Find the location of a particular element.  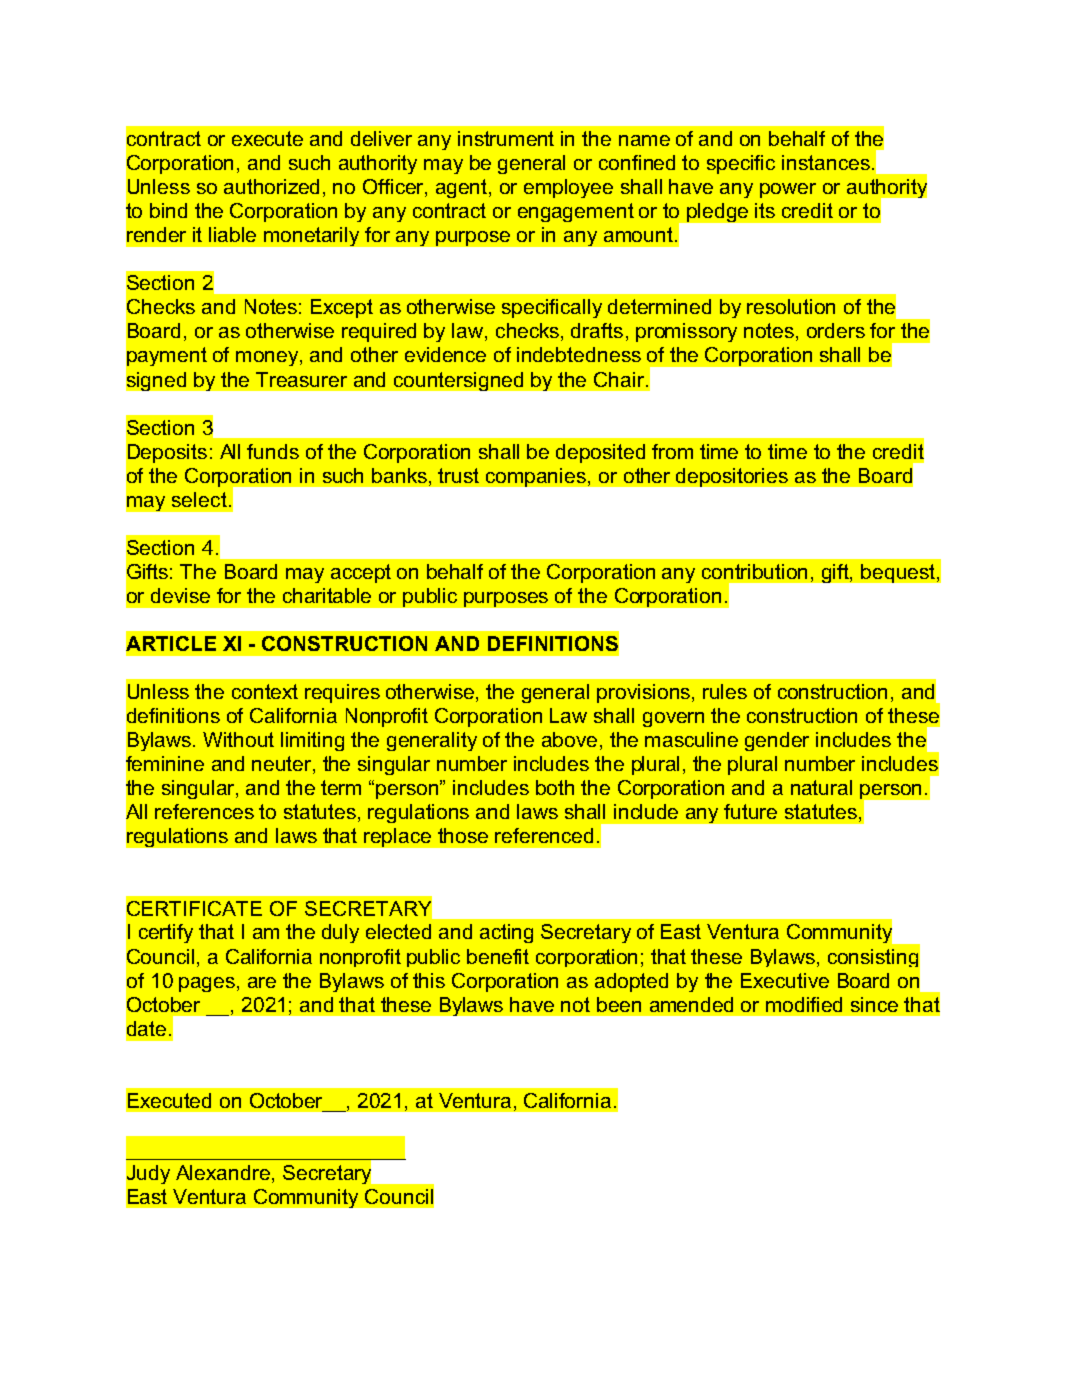

context is located at coordinates (265, 691).
